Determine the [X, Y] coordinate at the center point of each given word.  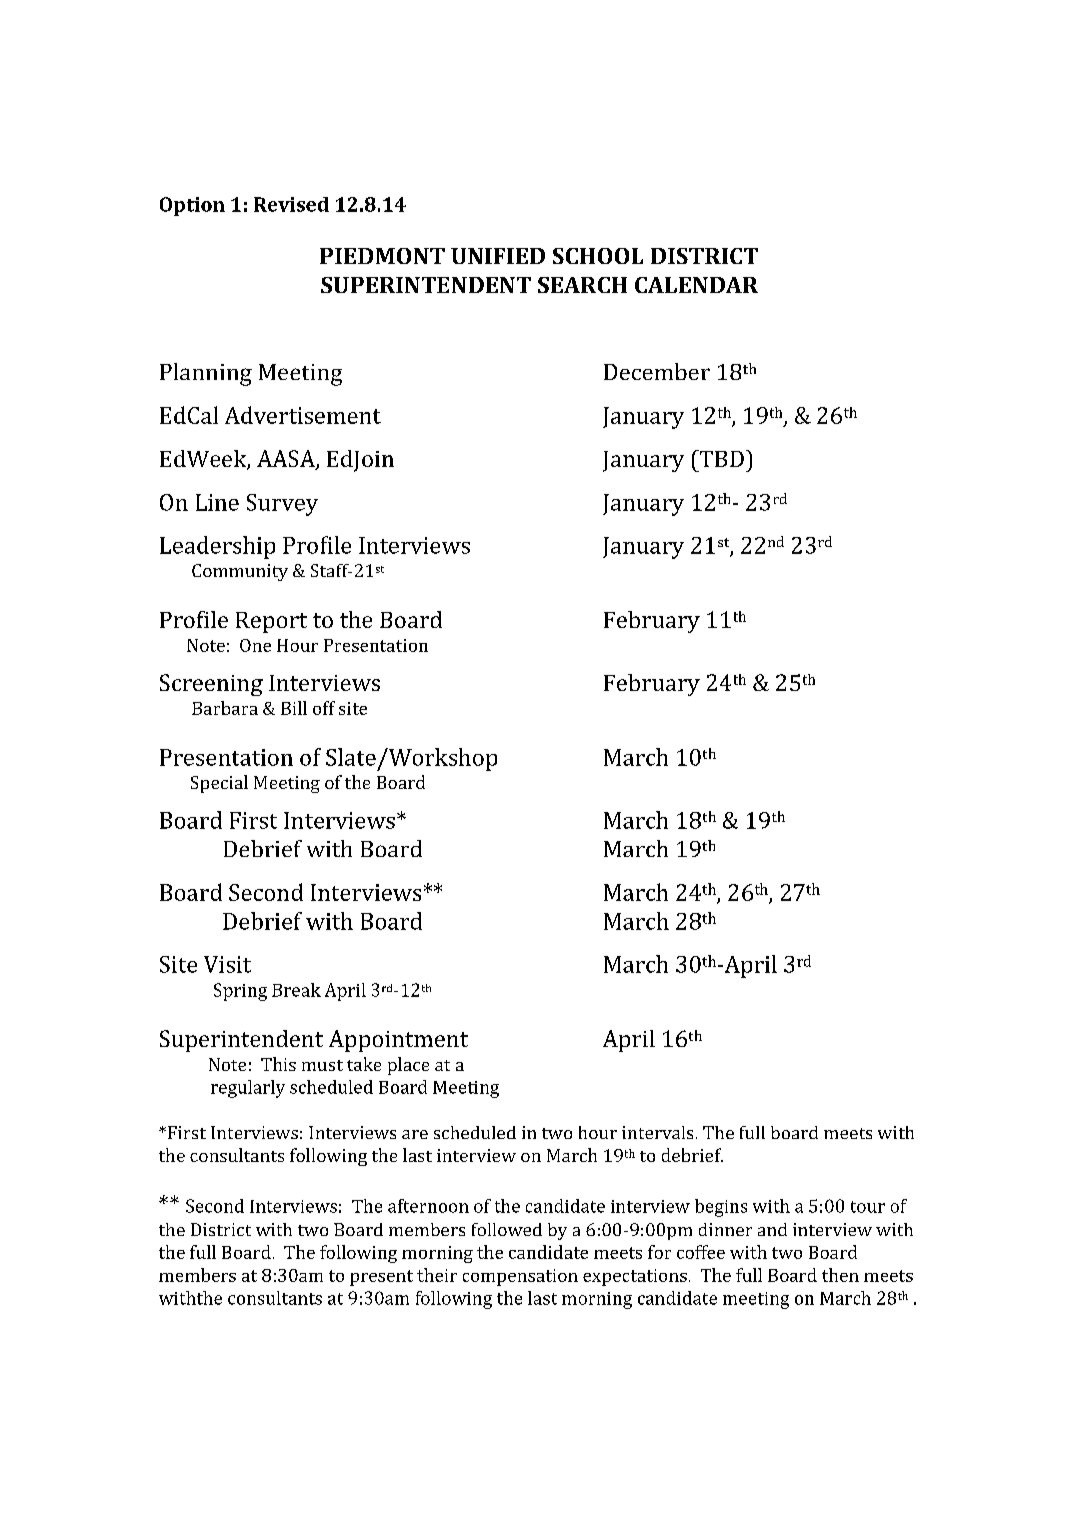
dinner [725, 1229]
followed [507, 1229]
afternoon [428, 1206]
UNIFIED [498, 256]
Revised [291, 204]
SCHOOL [598, 256]
